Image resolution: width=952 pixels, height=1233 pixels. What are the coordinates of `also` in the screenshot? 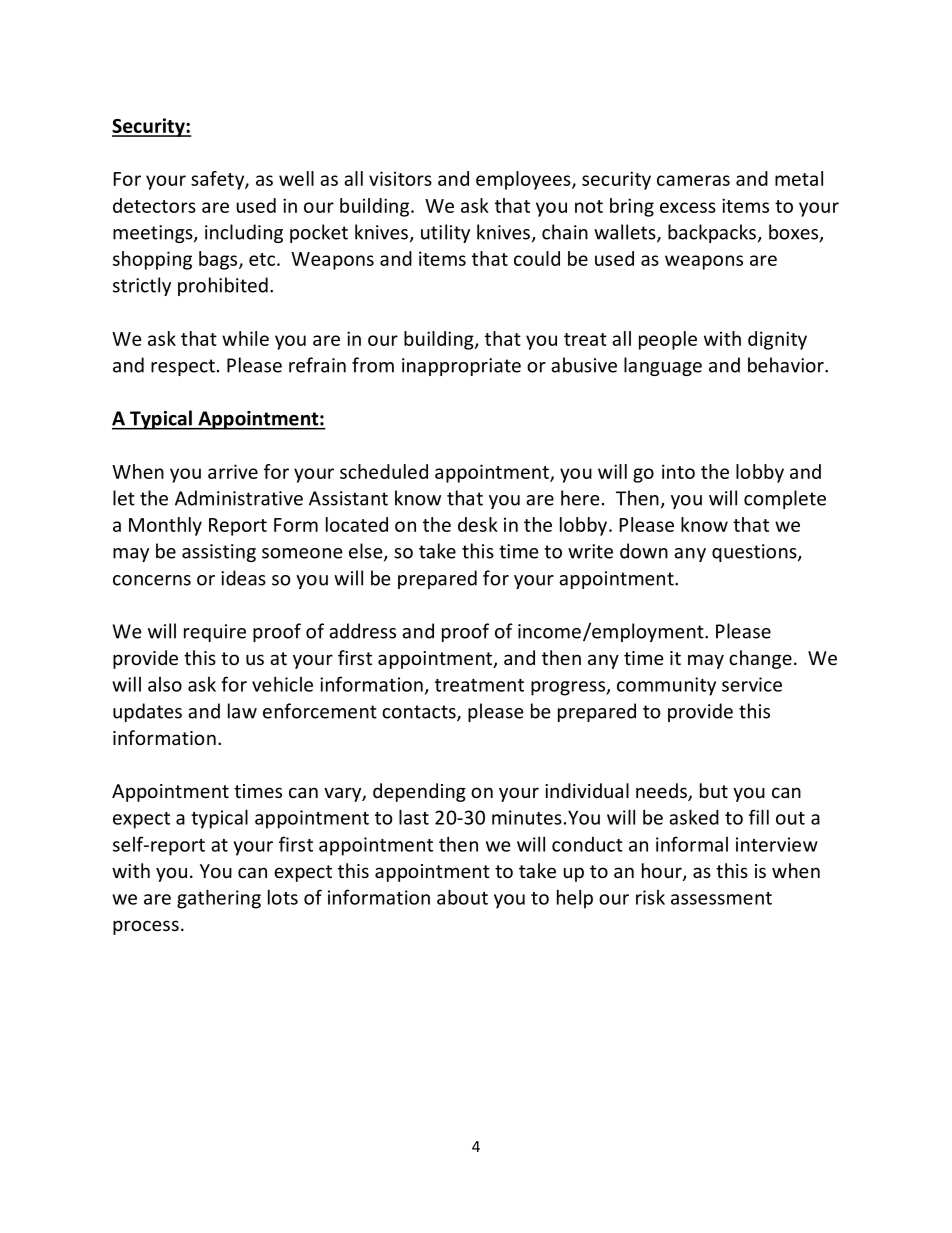 It's located at (165, 684).
